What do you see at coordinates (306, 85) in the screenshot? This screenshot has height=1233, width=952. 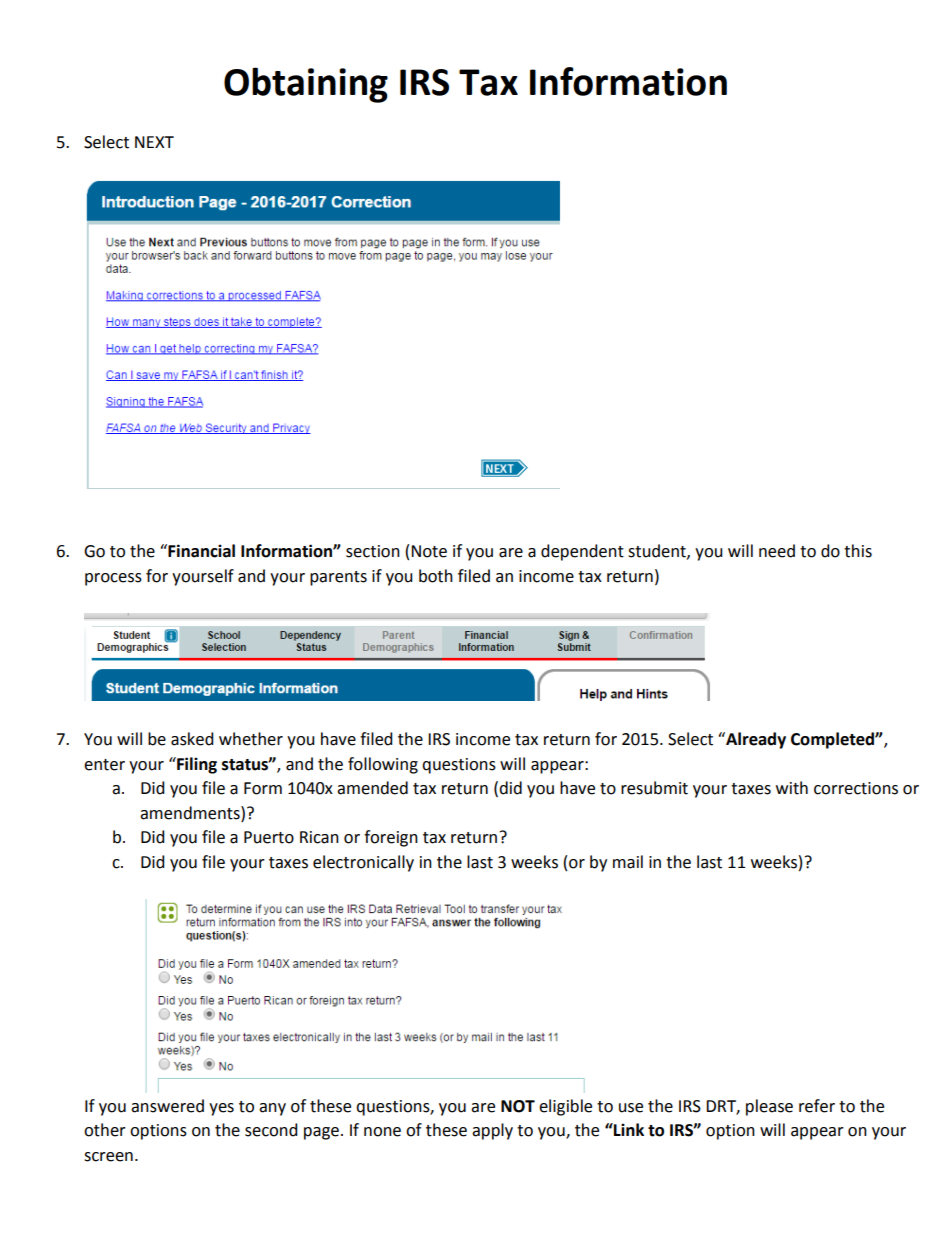 I see `Obtaining` at bounding box center [306, 85].
